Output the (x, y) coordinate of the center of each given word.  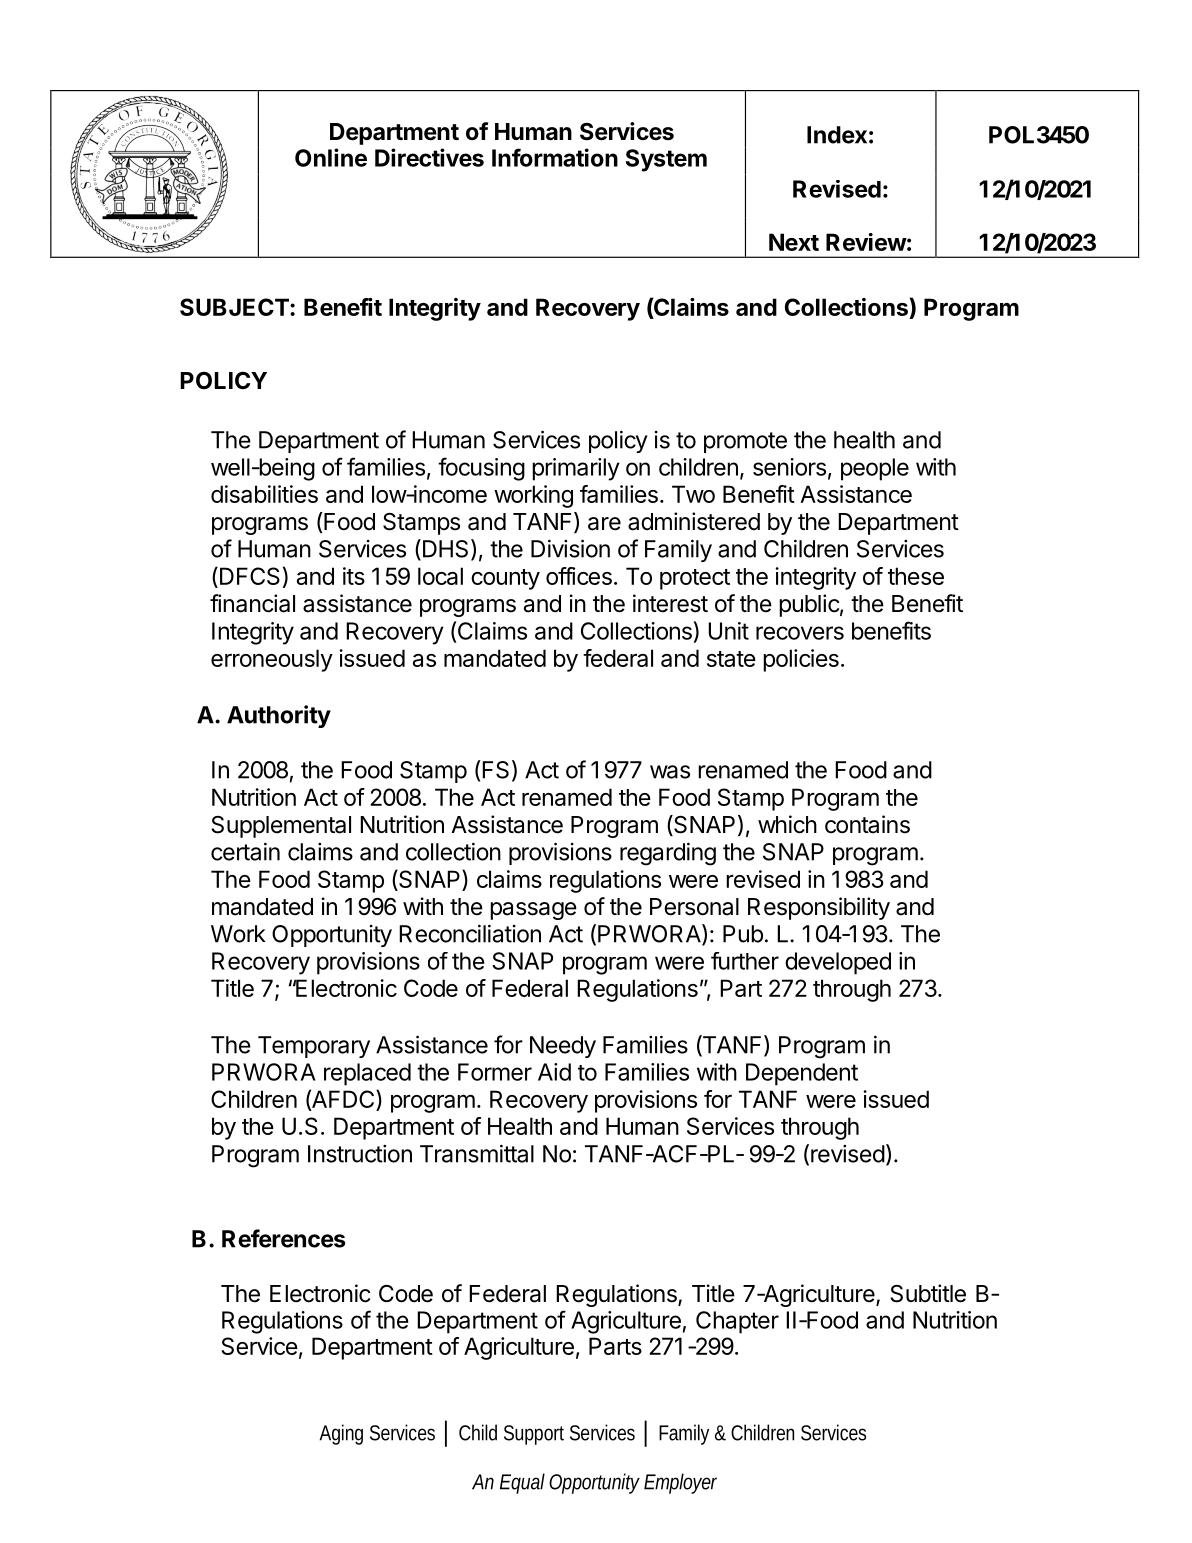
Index (837, 135)
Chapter (737, 1322)
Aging (341, 1434)
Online (331, 157)
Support (534, 1435)
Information (555, 157)
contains (867, 824)
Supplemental (281, 827)
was (670, 772)
